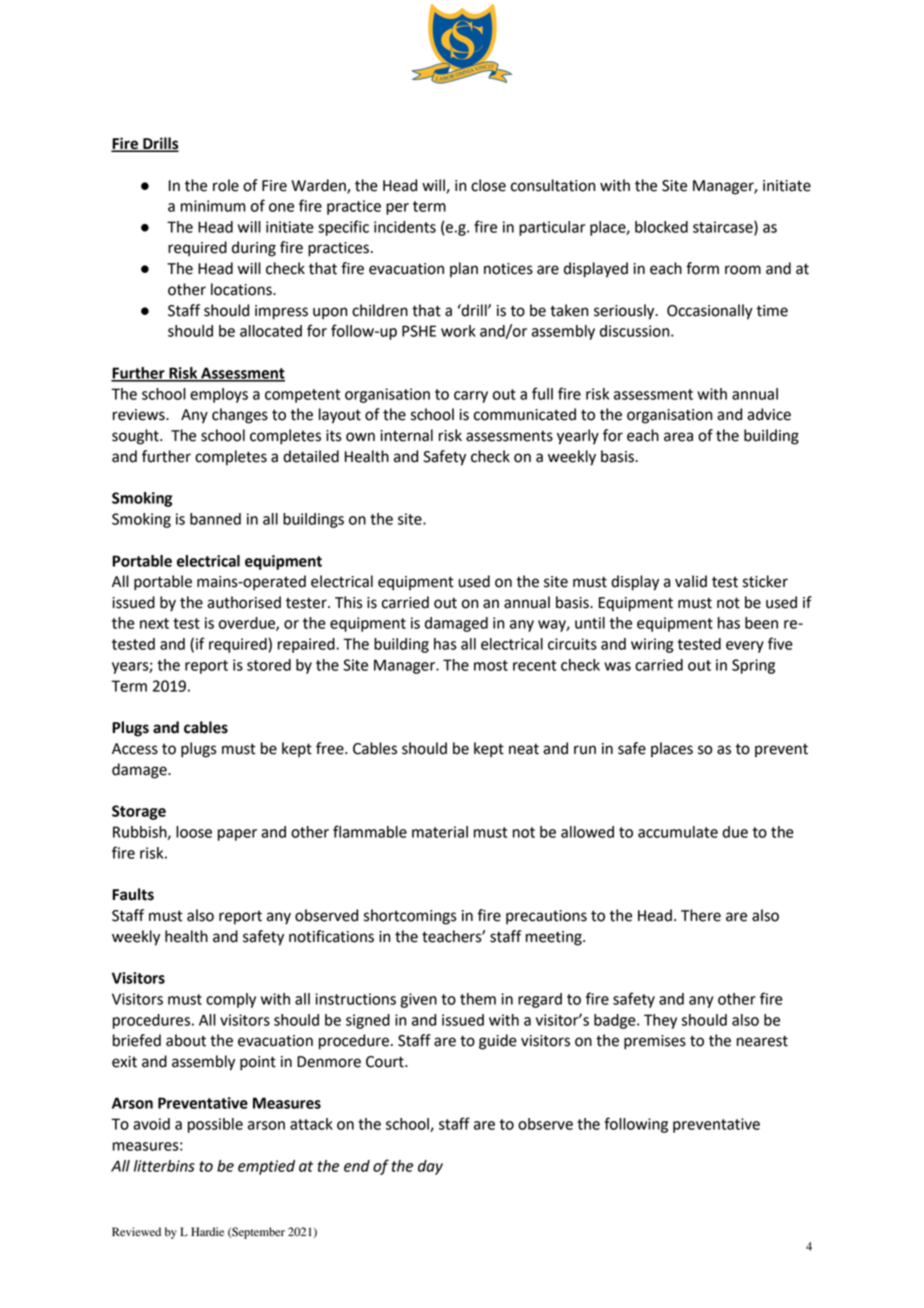  Describe the element at coordinates (753, 666) in the image. I see `Spring` at that location.
